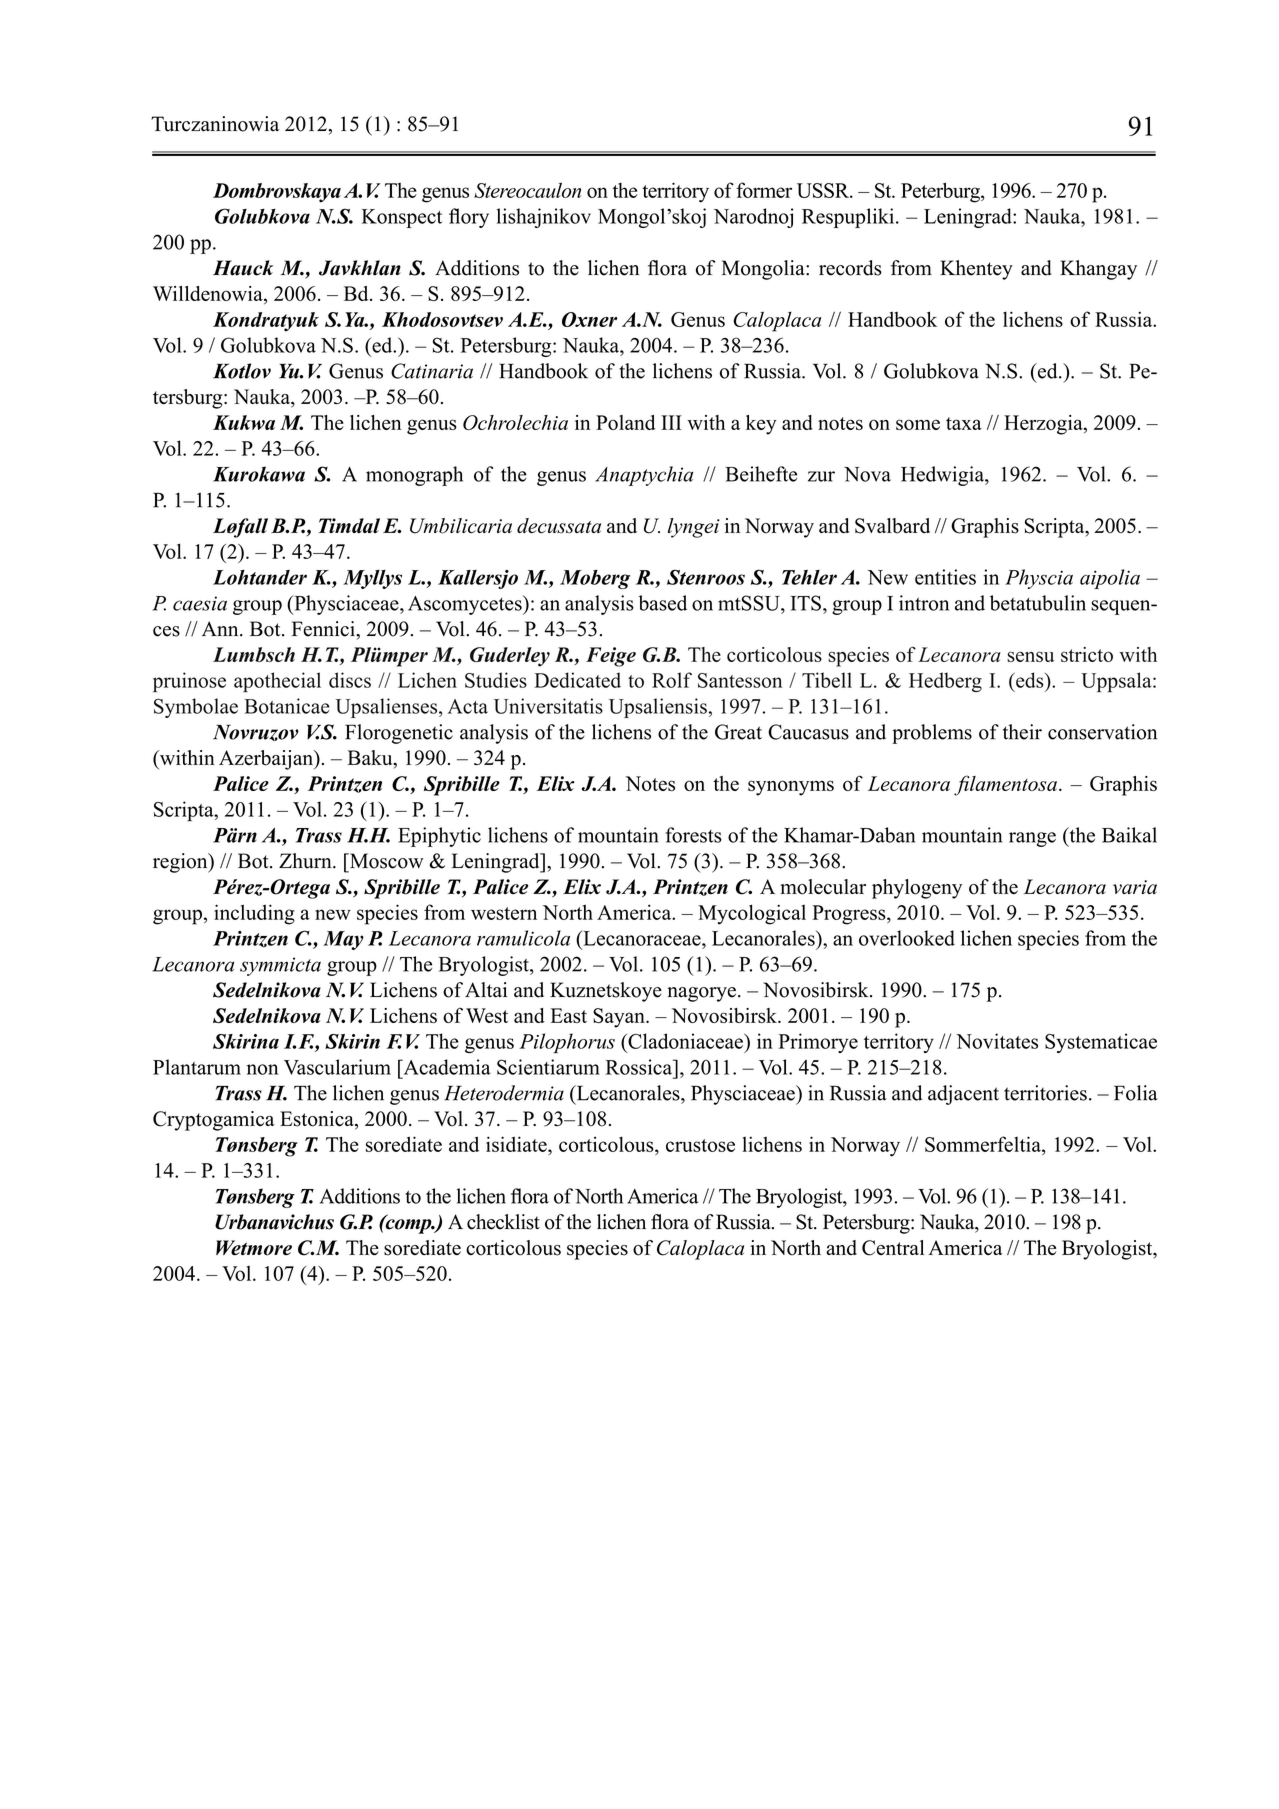 The image size is (1279, 1809). Describe the element at coordinates (700, 1145) in the page. I see `crustose` at that location.
